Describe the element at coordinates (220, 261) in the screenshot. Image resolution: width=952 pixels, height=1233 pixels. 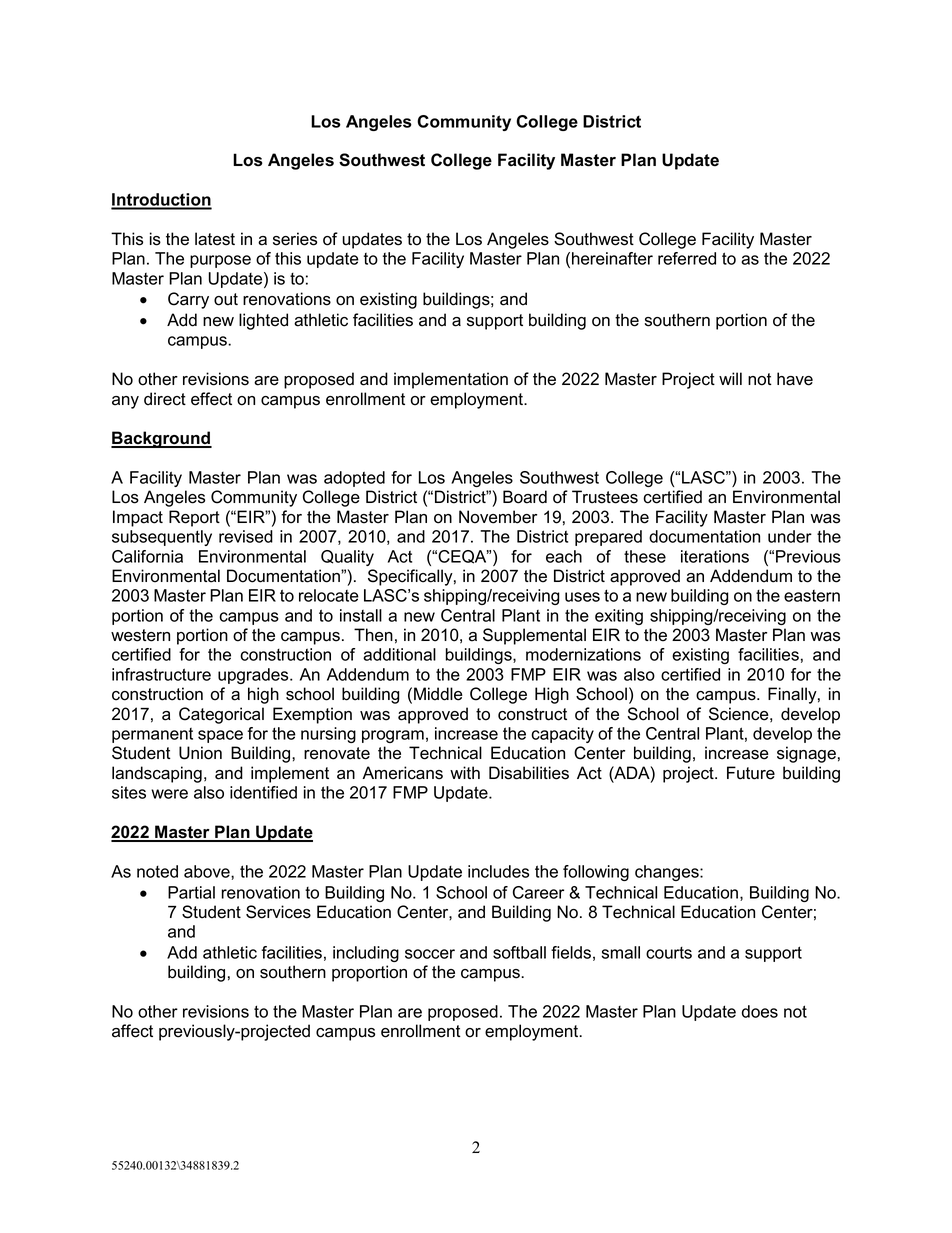
I see `purpose` at that location.
